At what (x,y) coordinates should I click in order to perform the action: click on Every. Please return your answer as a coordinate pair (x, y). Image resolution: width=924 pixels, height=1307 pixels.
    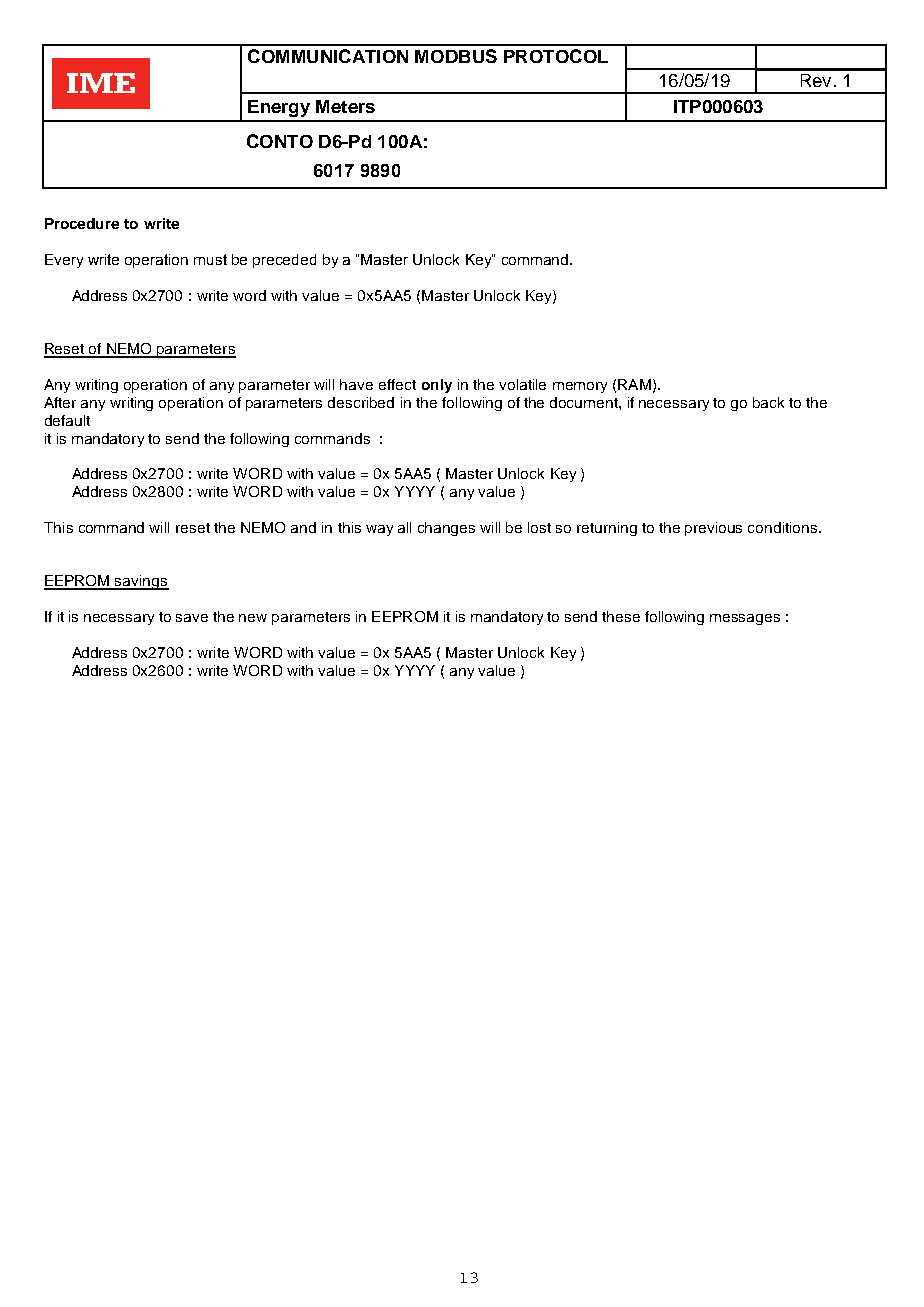
    Looking at the image, I should click on (64, 261).
